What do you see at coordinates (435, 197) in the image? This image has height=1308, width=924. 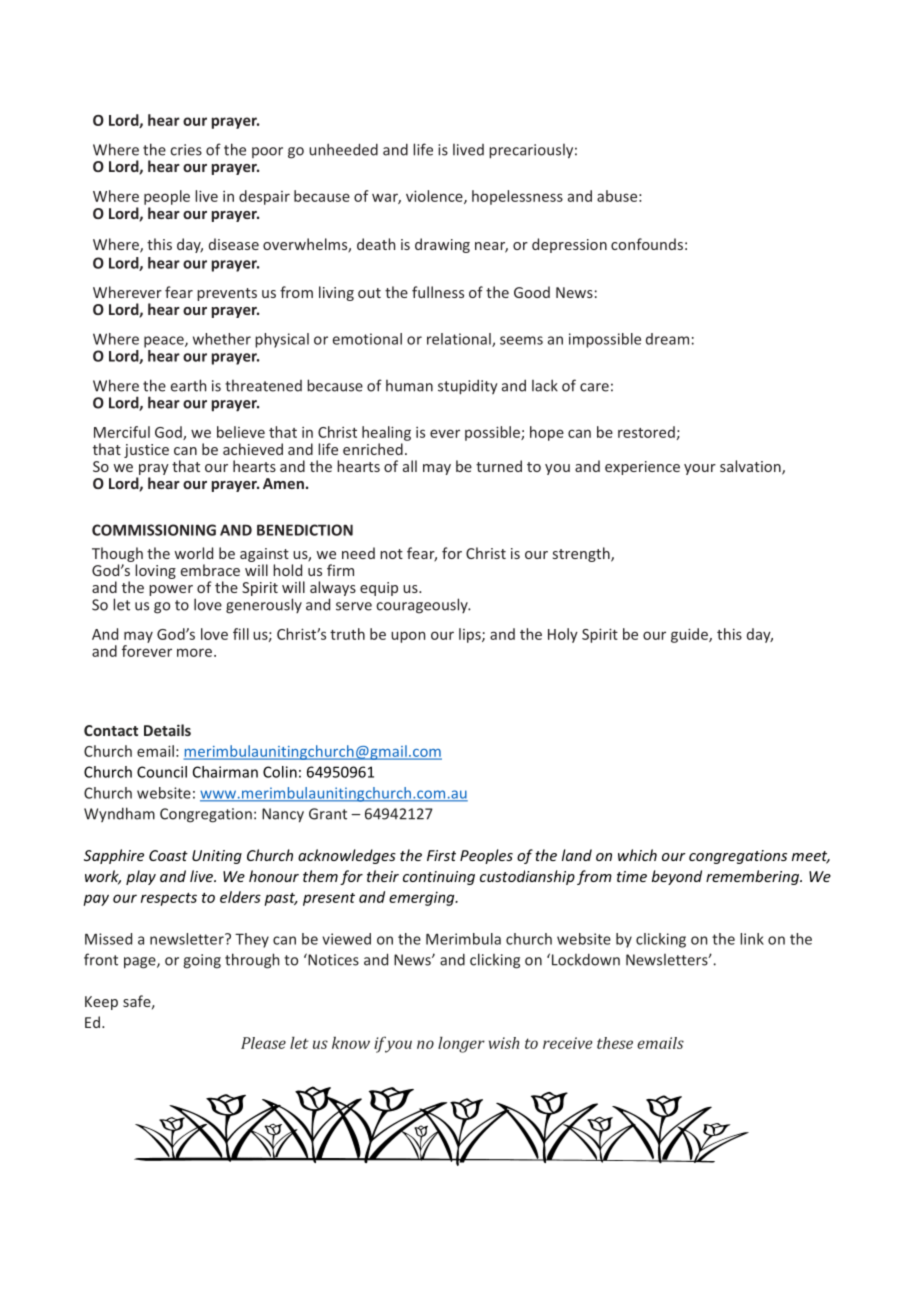 I see `violence` at bounding box center [435, 197].
